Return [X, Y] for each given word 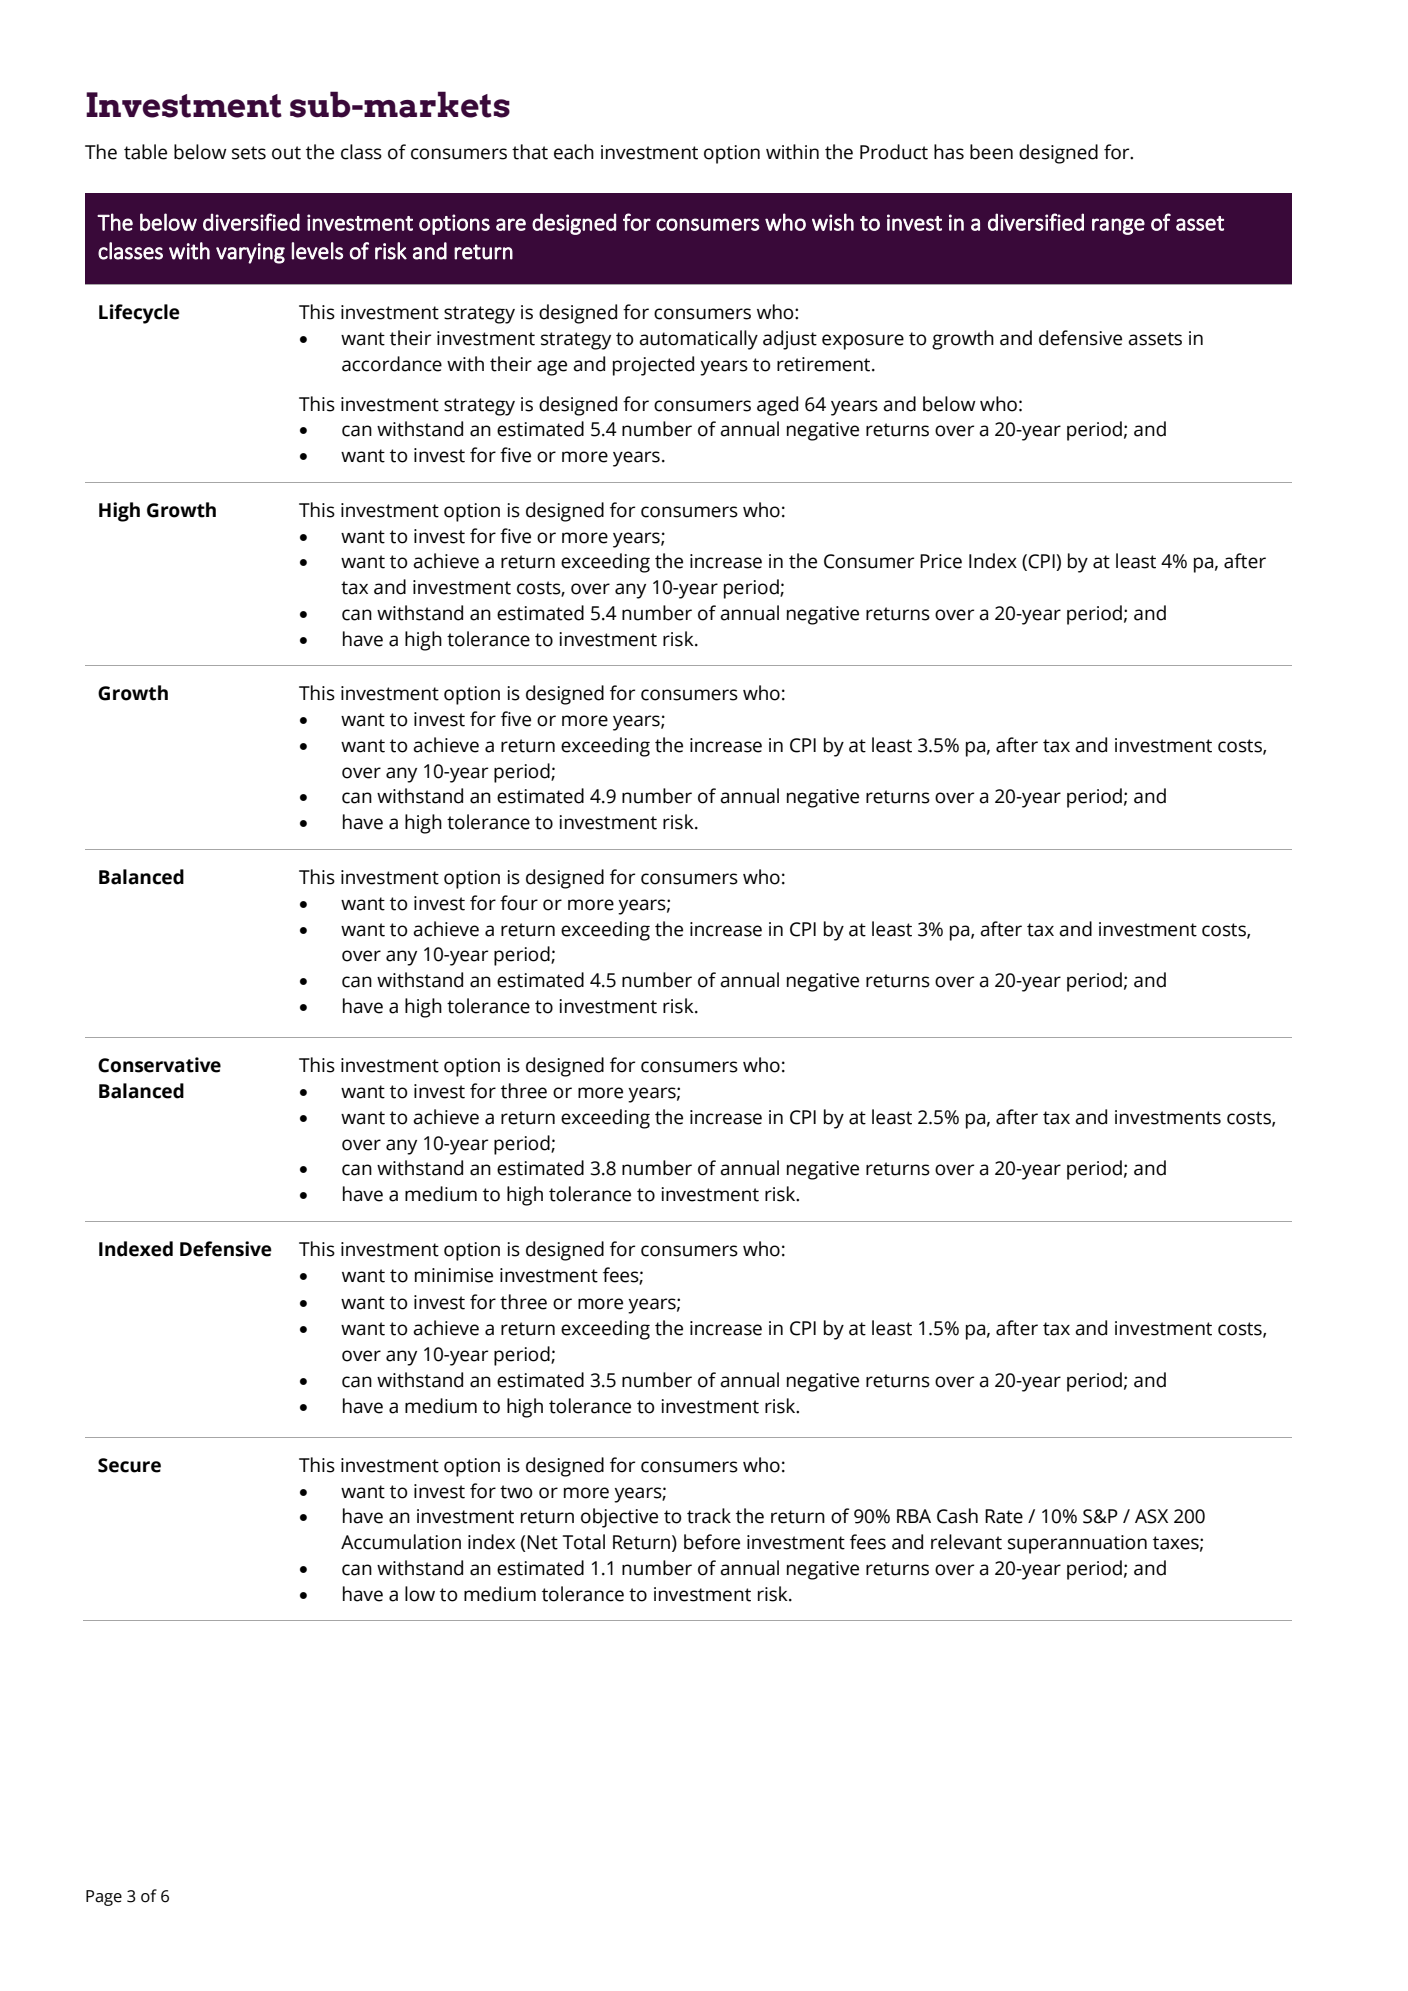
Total [583, 1542]
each [574, 152]
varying [250, 253]
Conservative [159, 1065]
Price [941, 561]
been [991, 152]
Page [104, 1898]
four [519, 903]
